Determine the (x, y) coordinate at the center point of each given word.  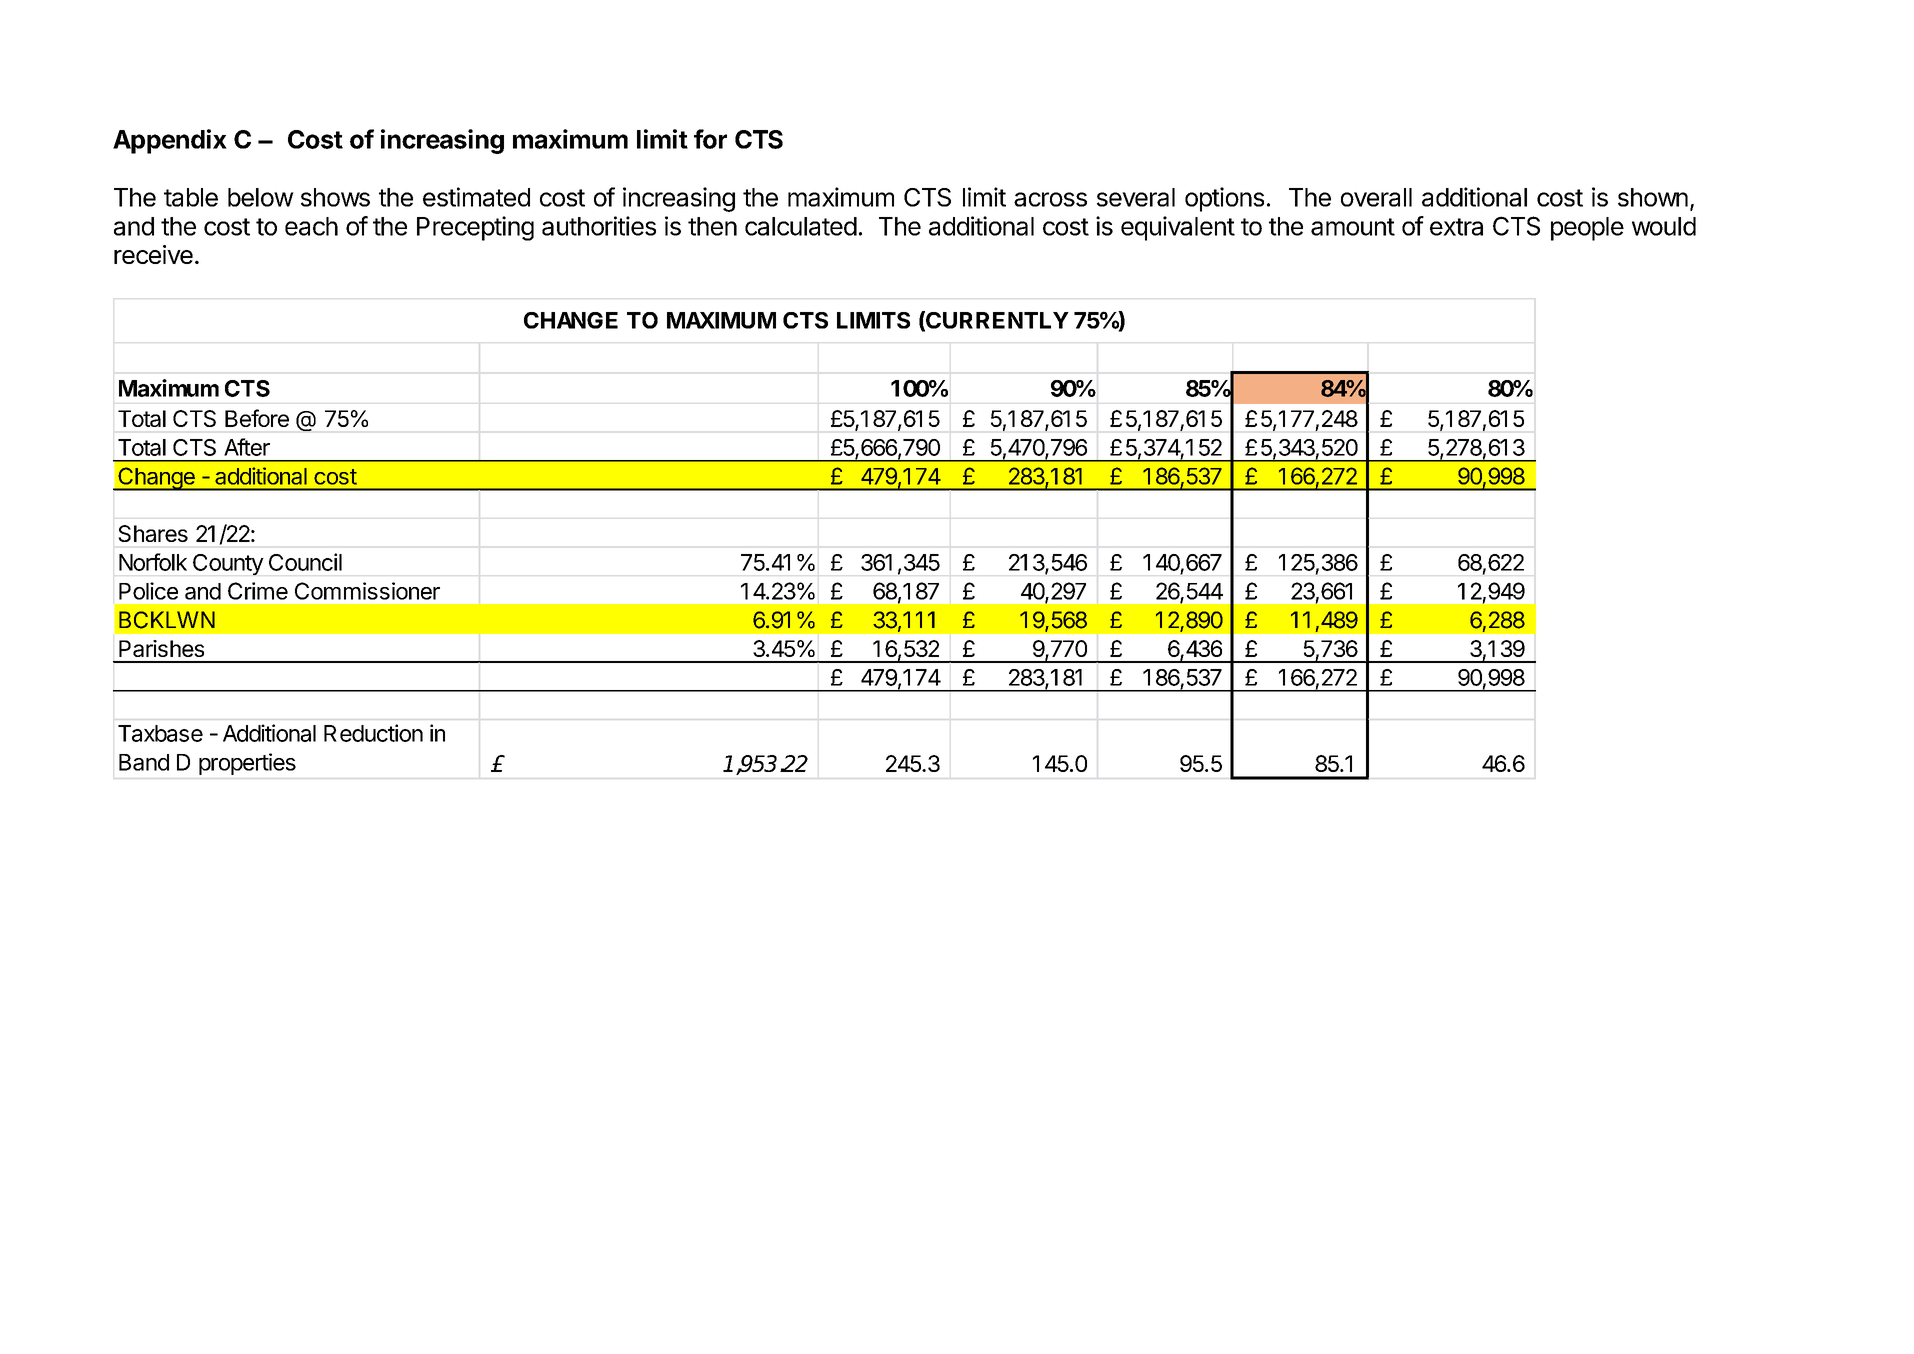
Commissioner (367, 591)
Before (257, 418)
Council (305, 562)
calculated (801, 226)
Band (144, 762)
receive (153, 254)
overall (1376, 197)
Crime (258, 591)
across (1050, 199)
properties (247, 764)
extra (1456, 227)
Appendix (170, 141)
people (1587, 229)
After (247, 447)
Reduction (373, 733)
